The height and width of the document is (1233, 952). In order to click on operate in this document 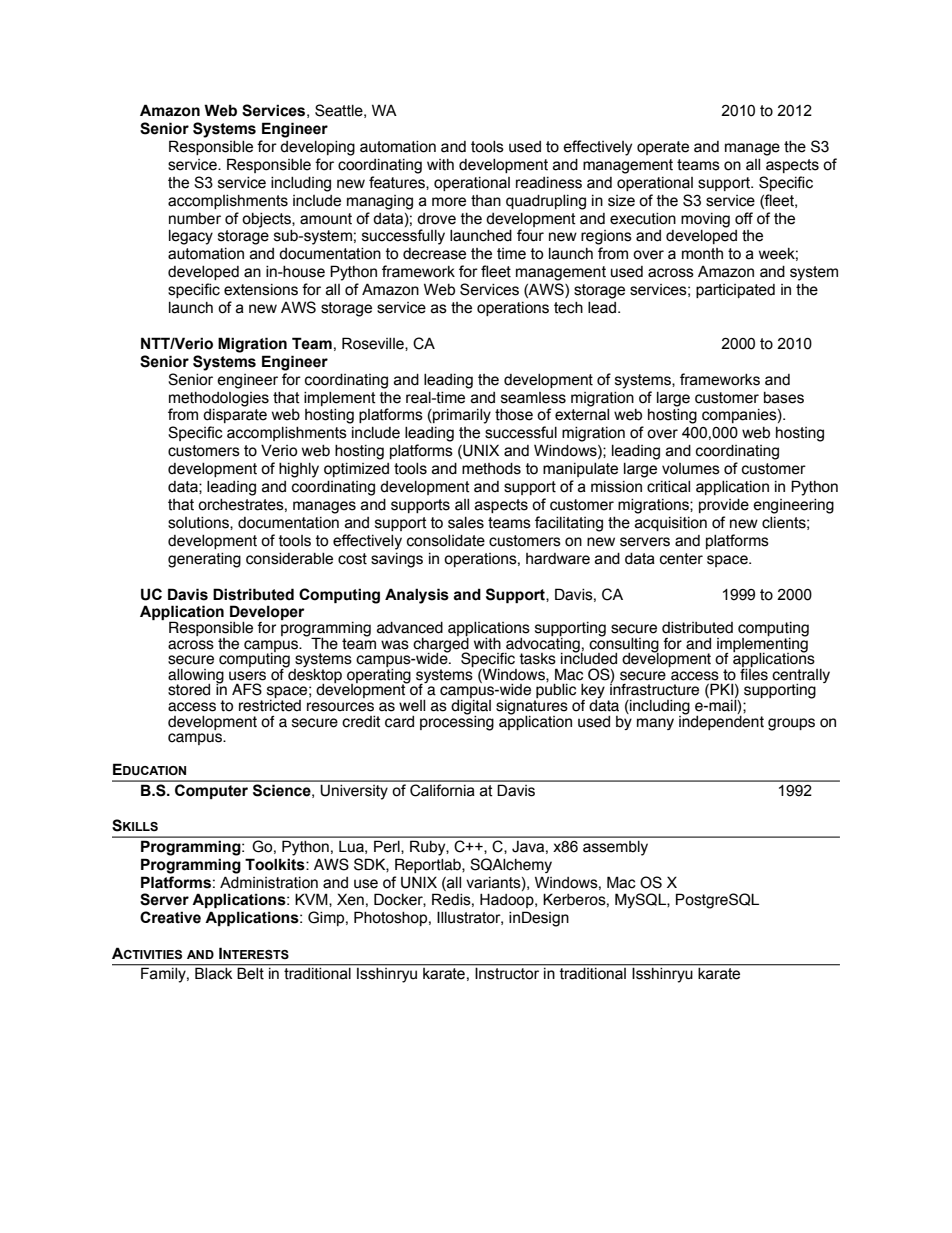, I will do `click(663, 148)`.
